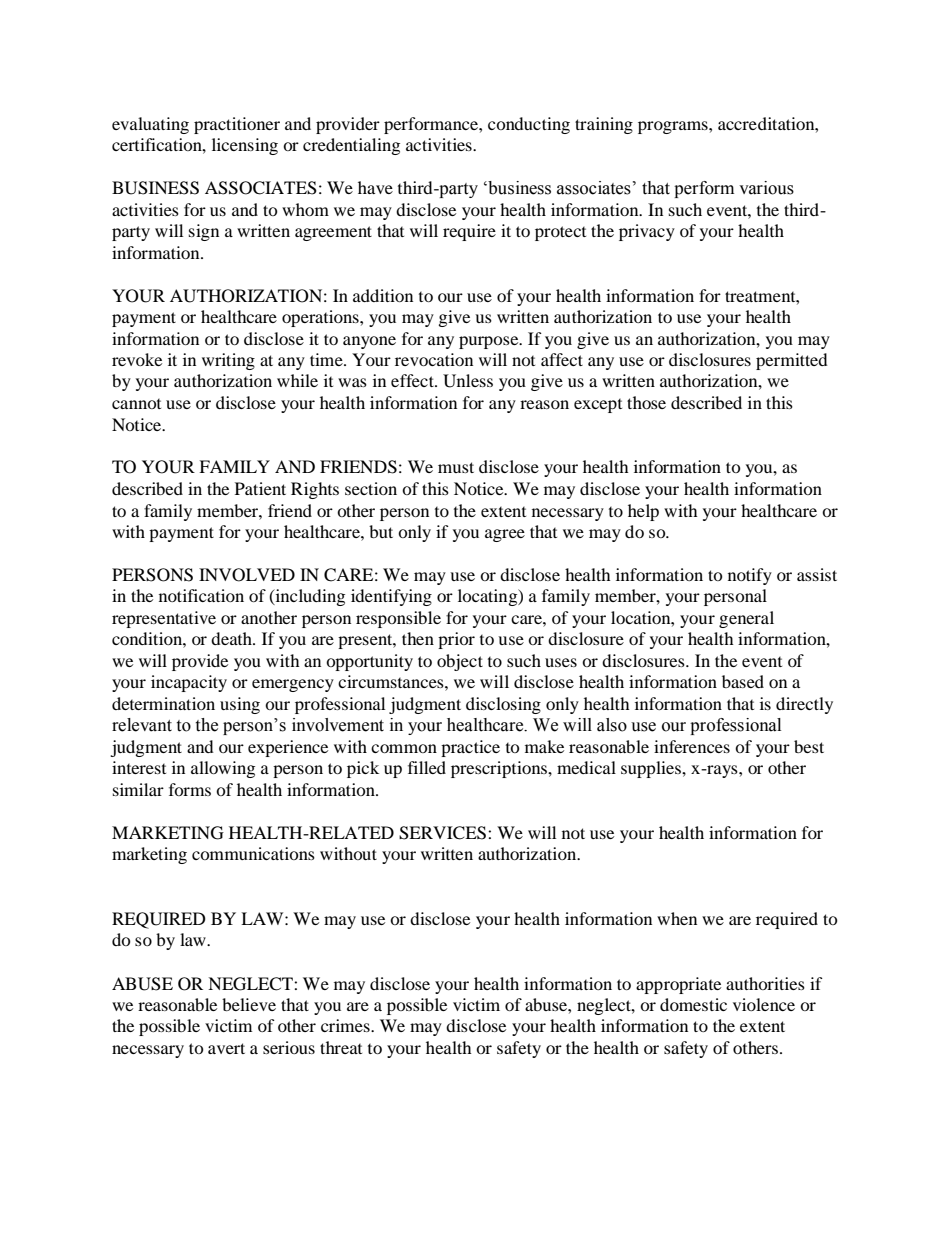 Image resolution: width=952 pixels, height=1233 pixels. What do you see at coordinates (346, 1025) in the image?
I see `crimes` at bounding box center [346, 1025].
